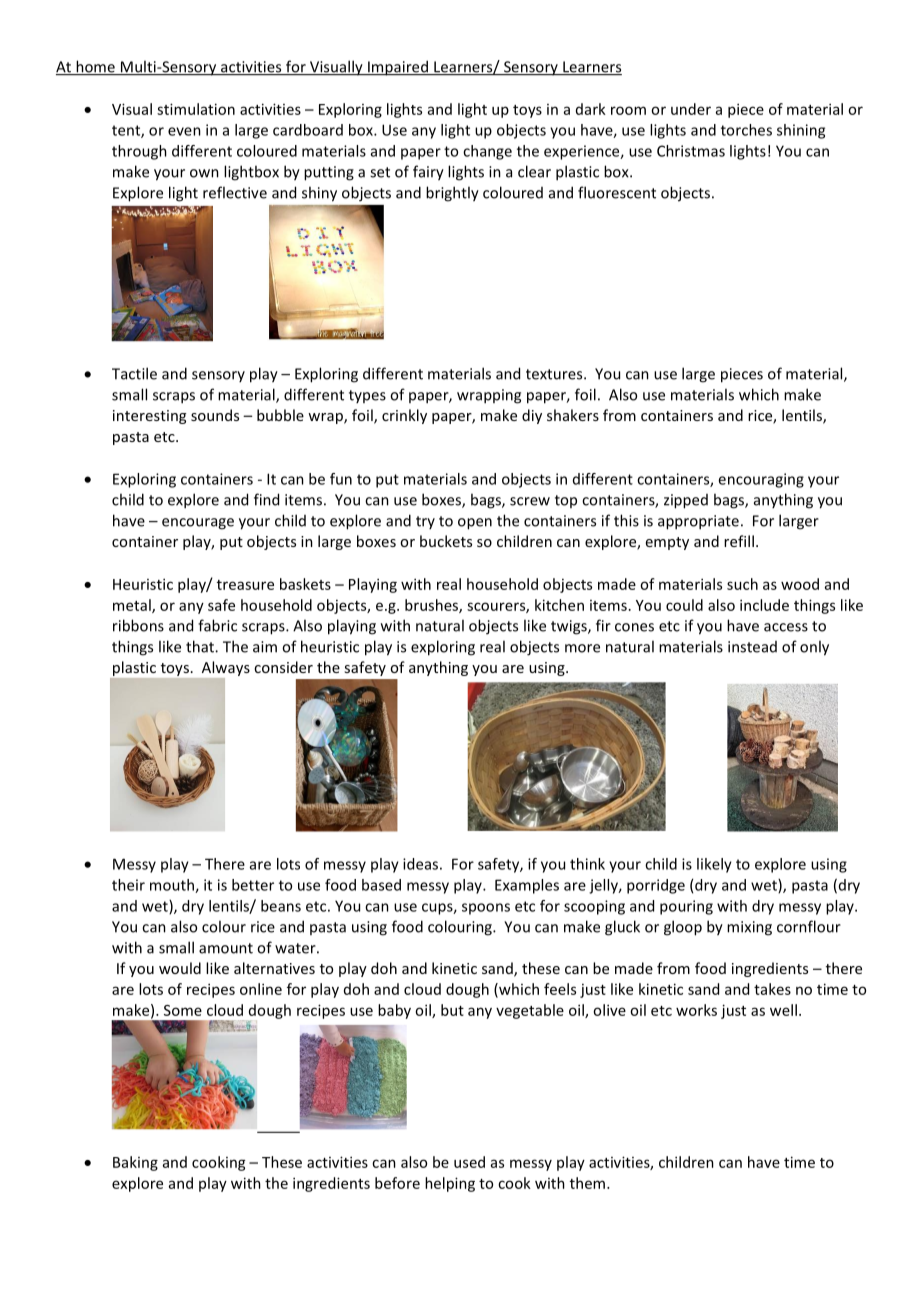 This image has width=924, height=1308. What do you see at coordinates (752, 647) in the image?
I see `instead` at bounding box center [752, 647].
